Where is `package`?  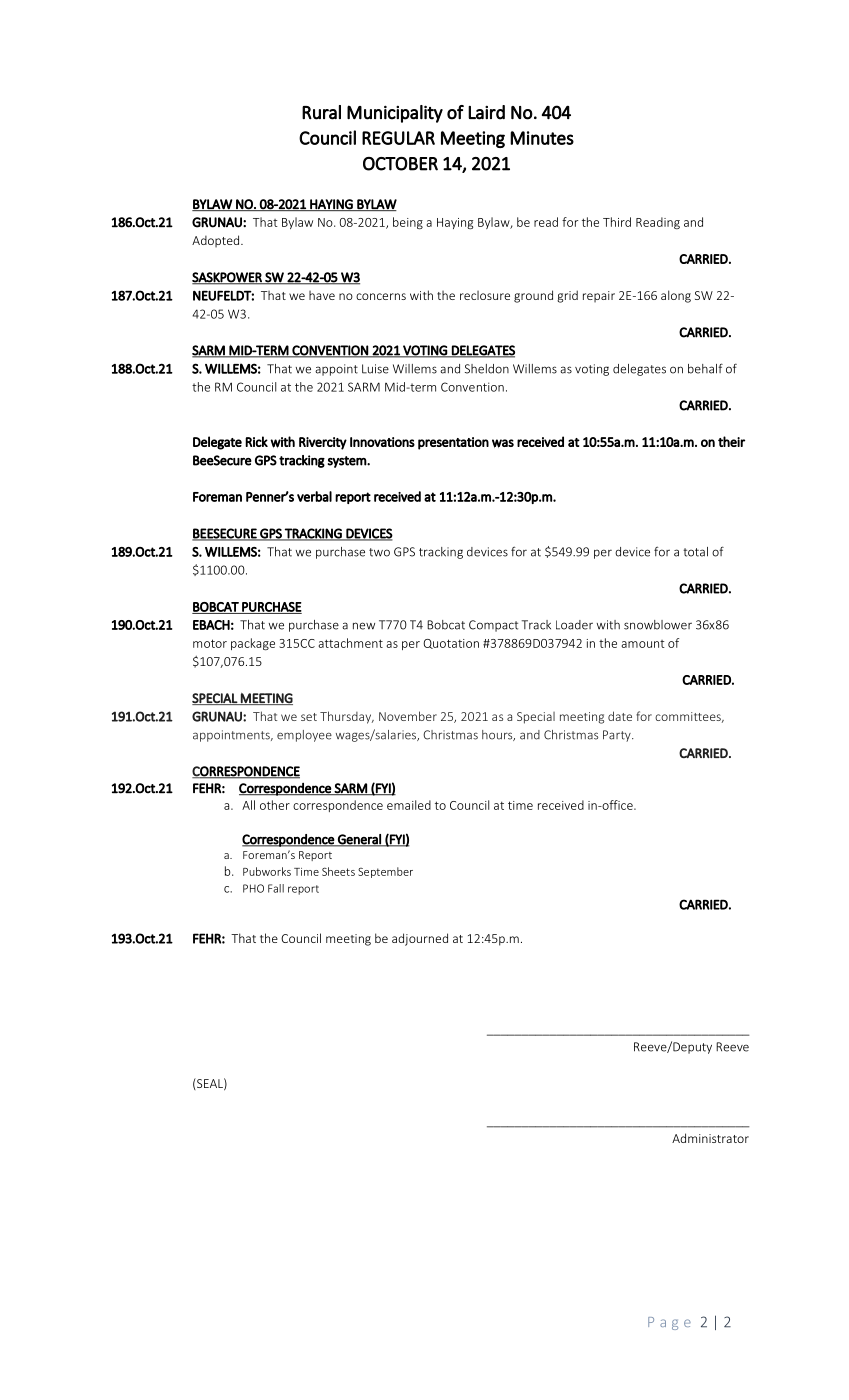 package is located at coordinates (253, 644).
